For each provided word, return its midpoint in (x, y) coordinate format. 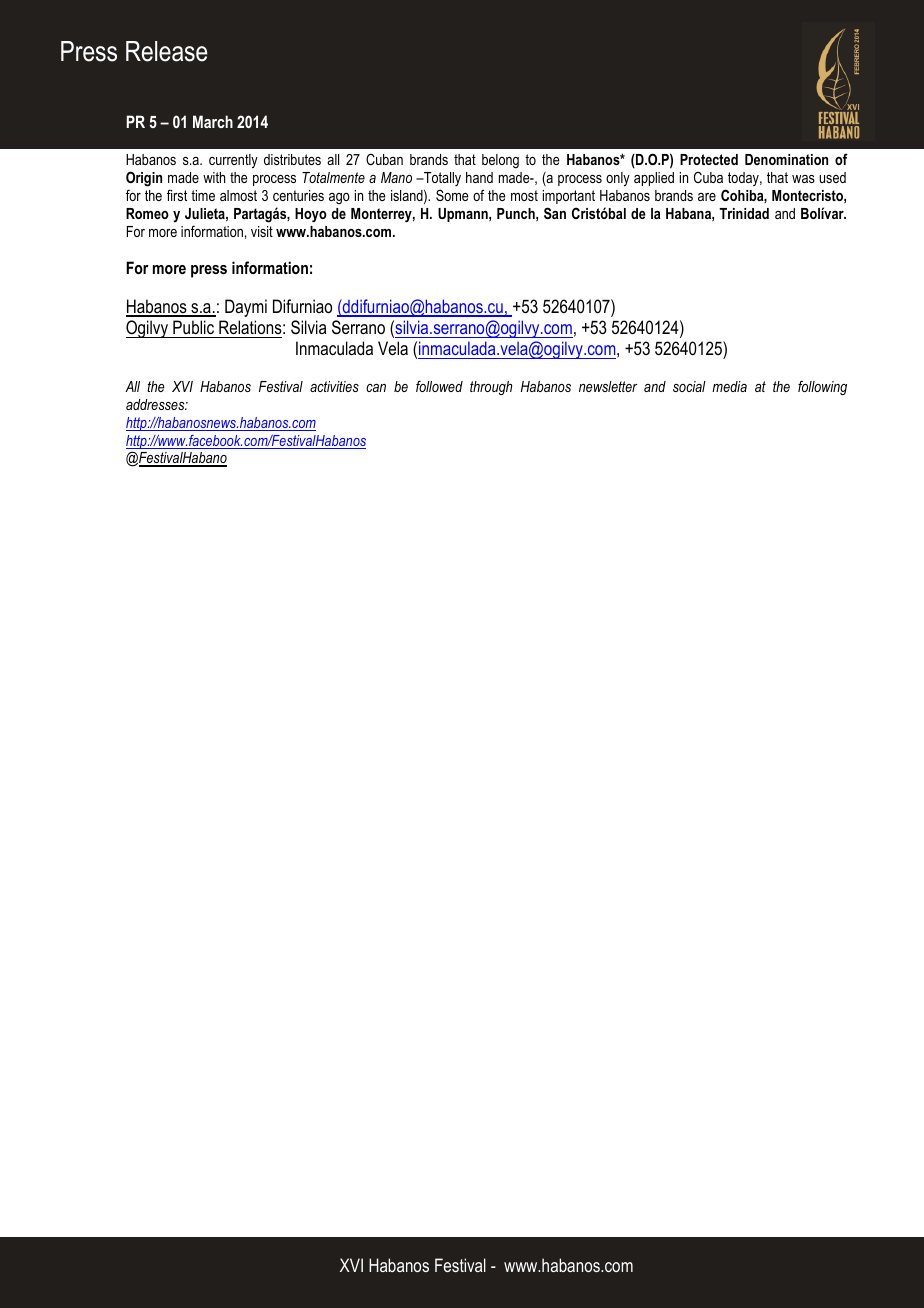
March (213, 121)
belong (500, 161)
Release (166, 51)
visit (262, 231)
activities (334, 386)
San (555, 213)
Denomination (786, 159)
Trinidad (744, 213)
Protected (709, 159)
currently (233, 161)
